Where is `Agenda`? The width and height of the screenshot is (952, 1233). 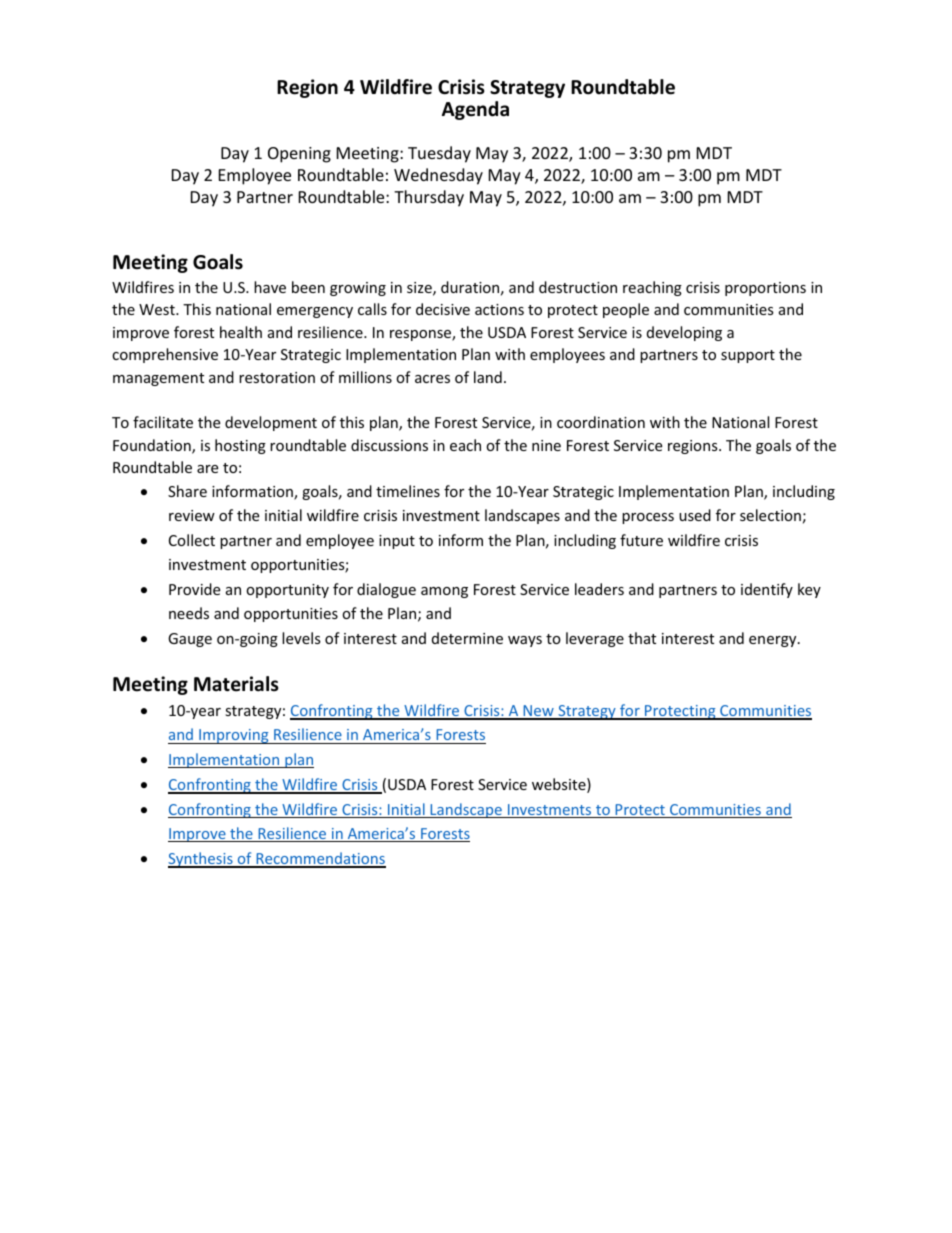 Agenda is located at coordinates (475, 110).
